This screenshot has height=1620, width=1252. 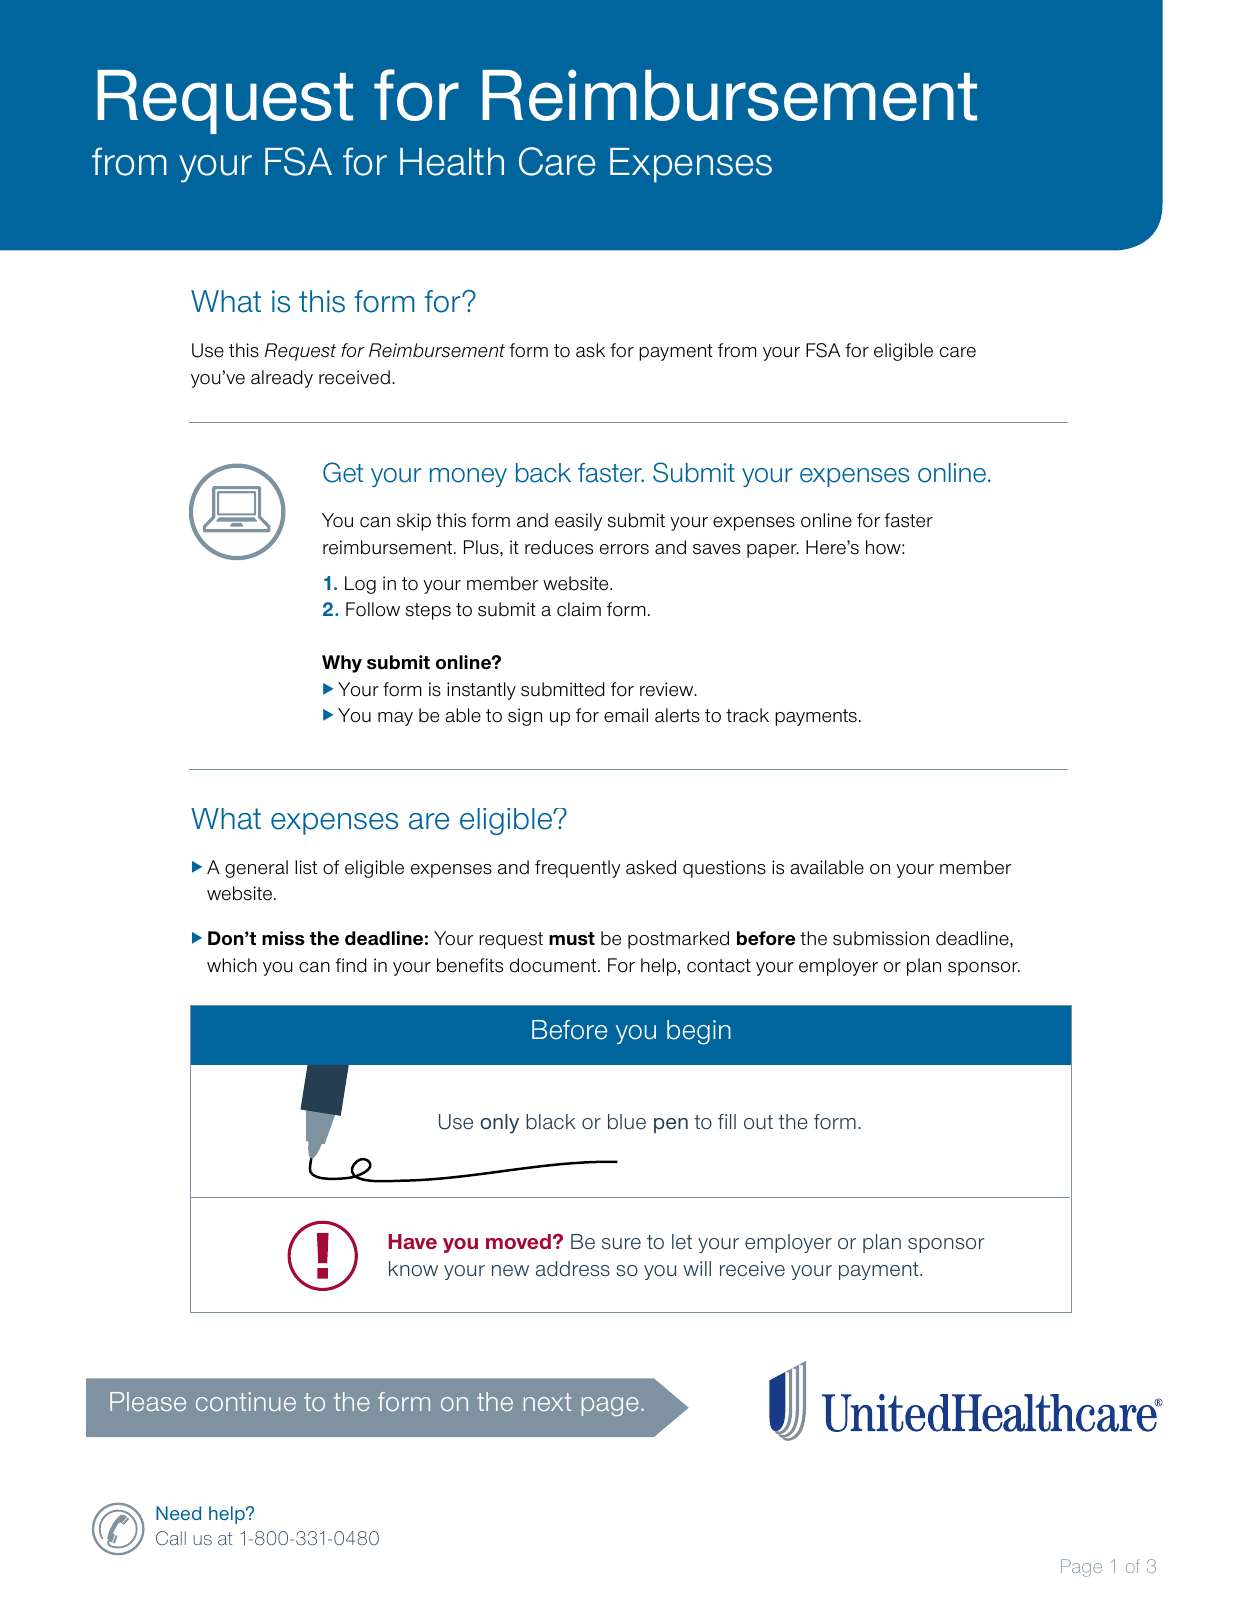 I want to click on next, so click(x=548, y=1402).
